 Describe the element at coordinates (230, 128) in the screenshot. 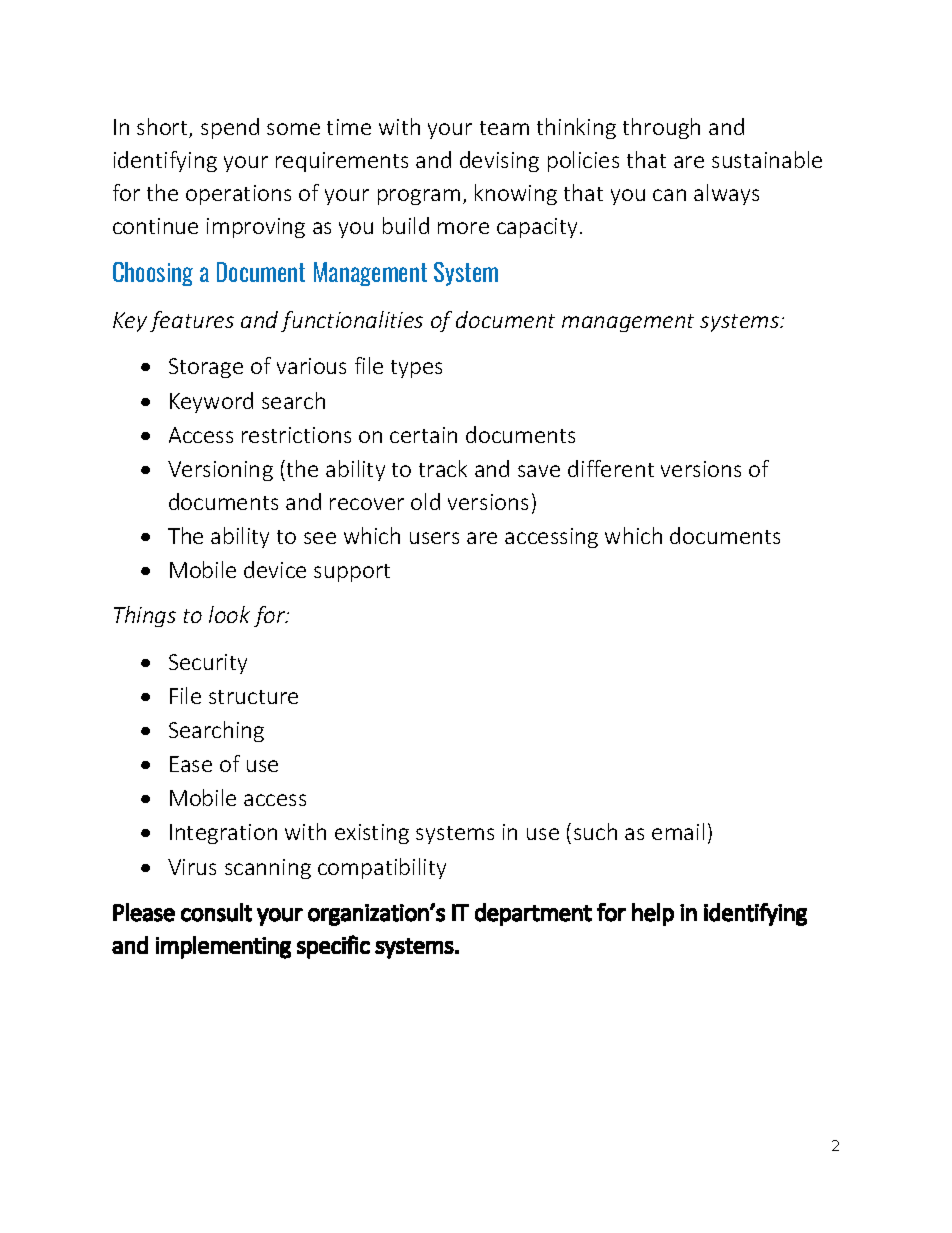

I see `spend` at that location.
